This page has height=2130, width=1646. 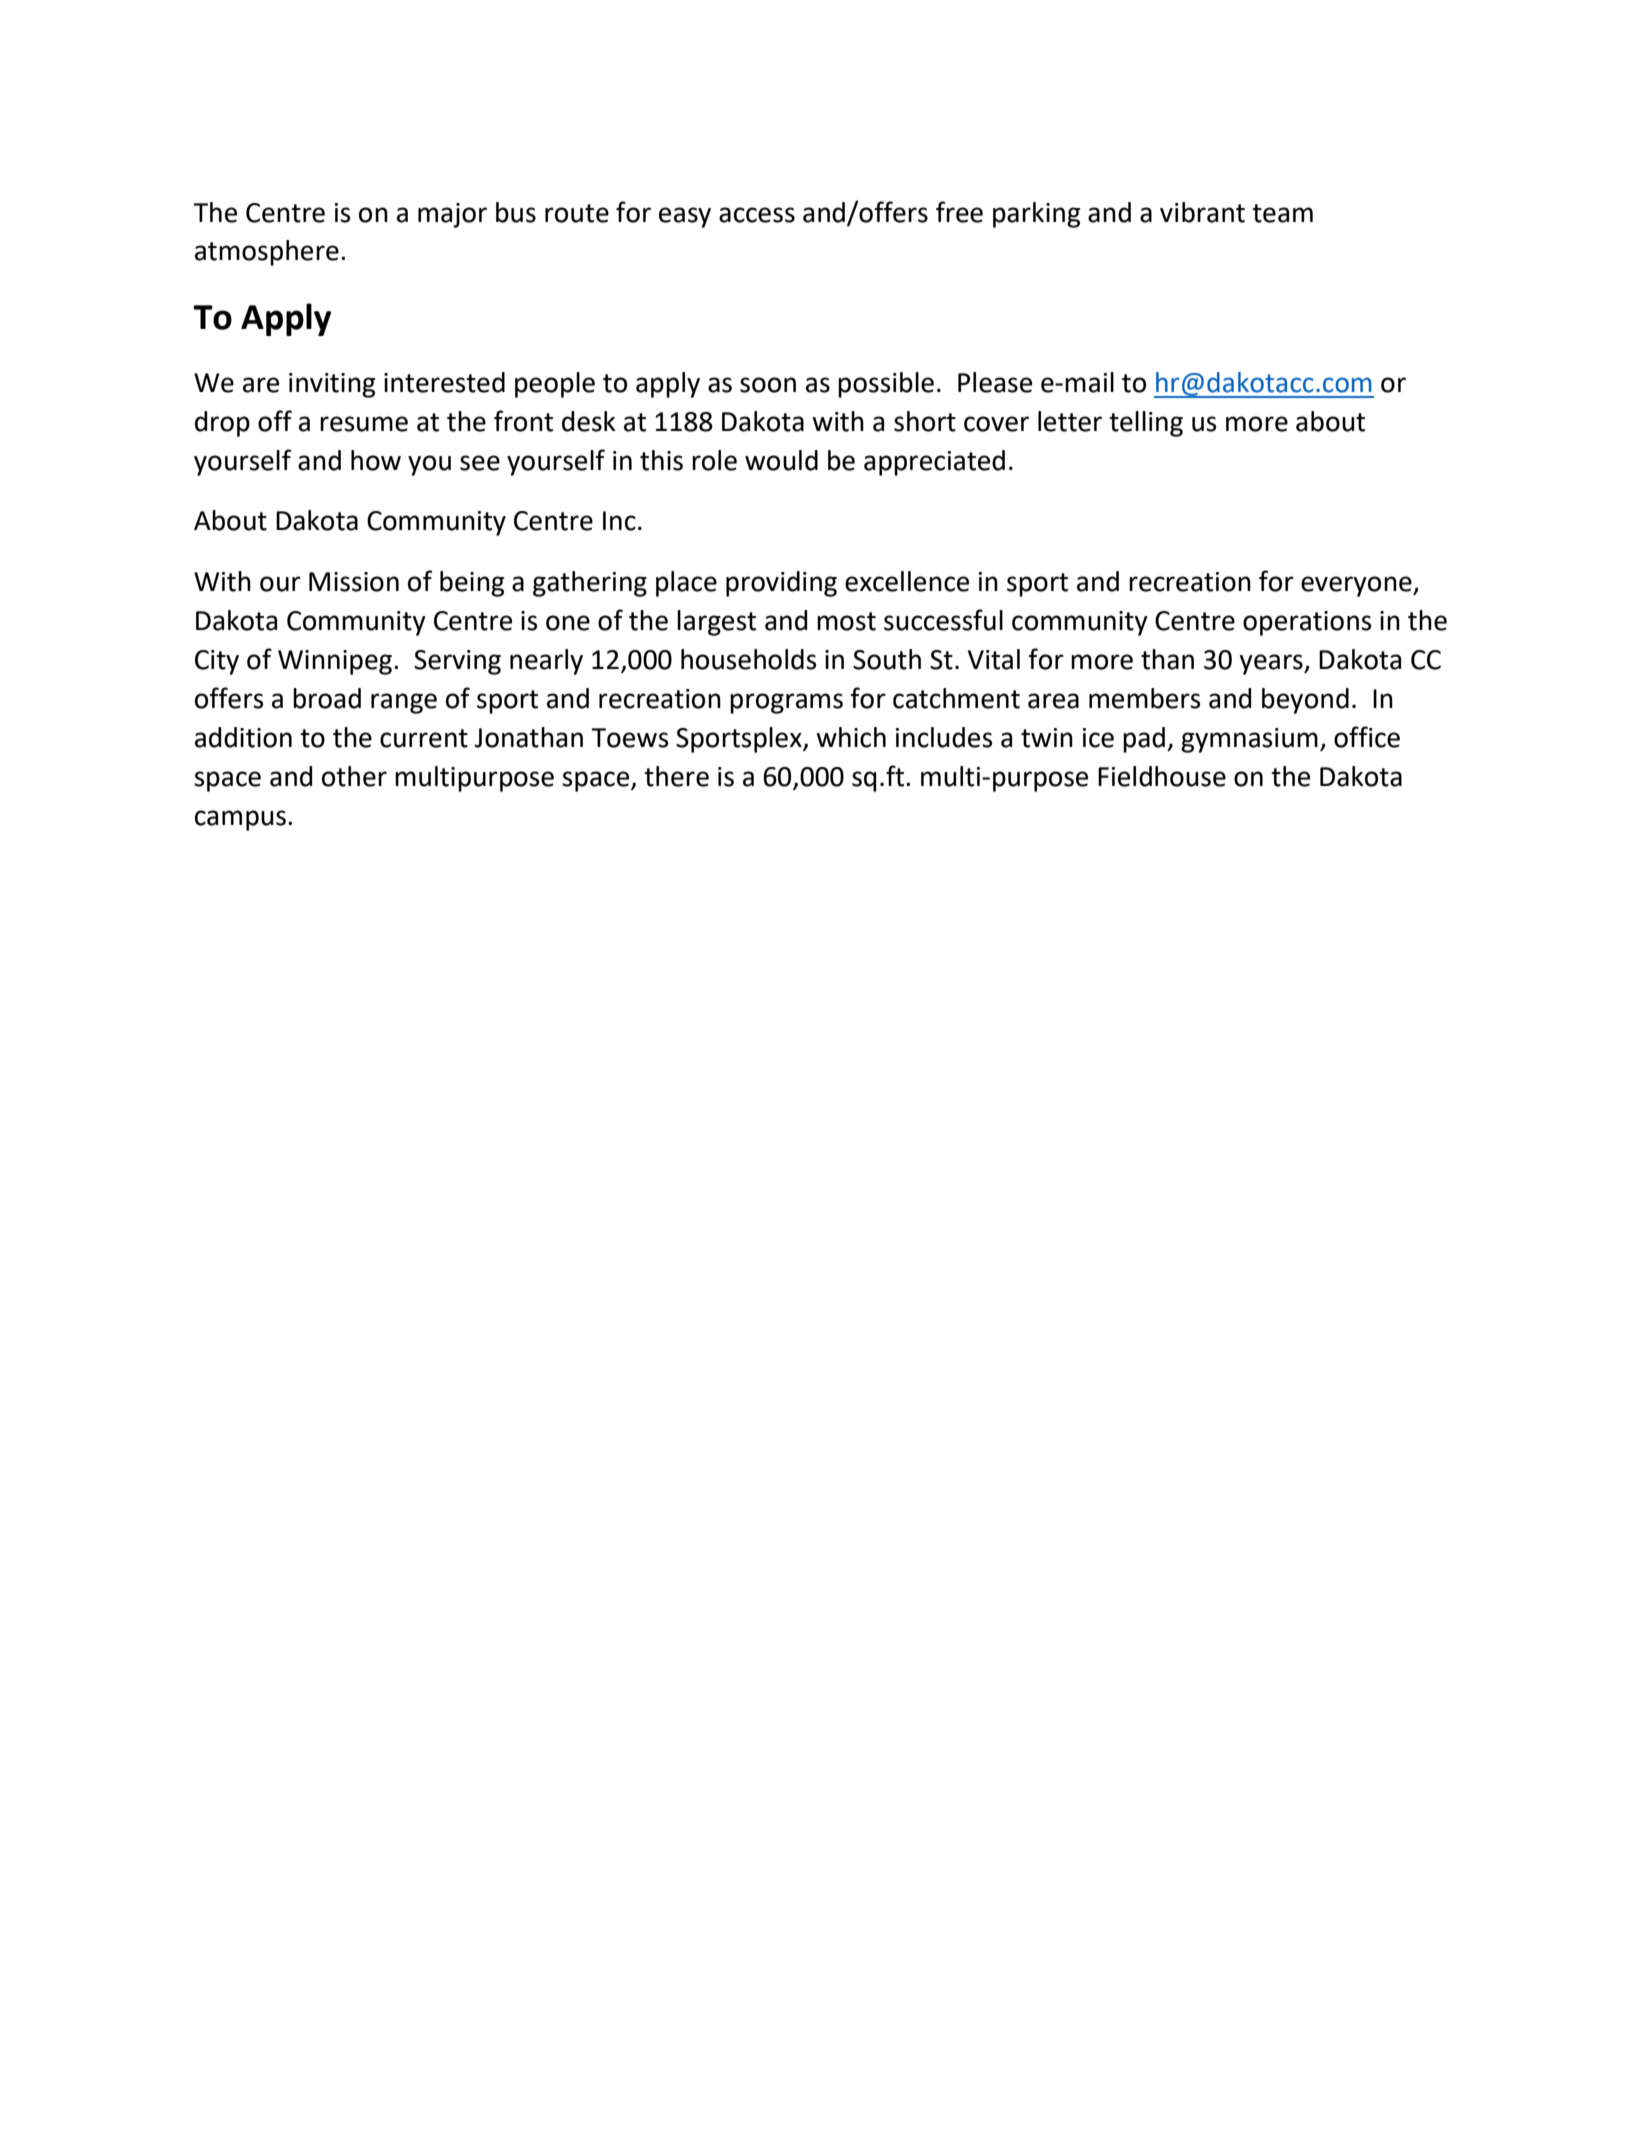 I want to click on would, so click(x=781, y=460).
